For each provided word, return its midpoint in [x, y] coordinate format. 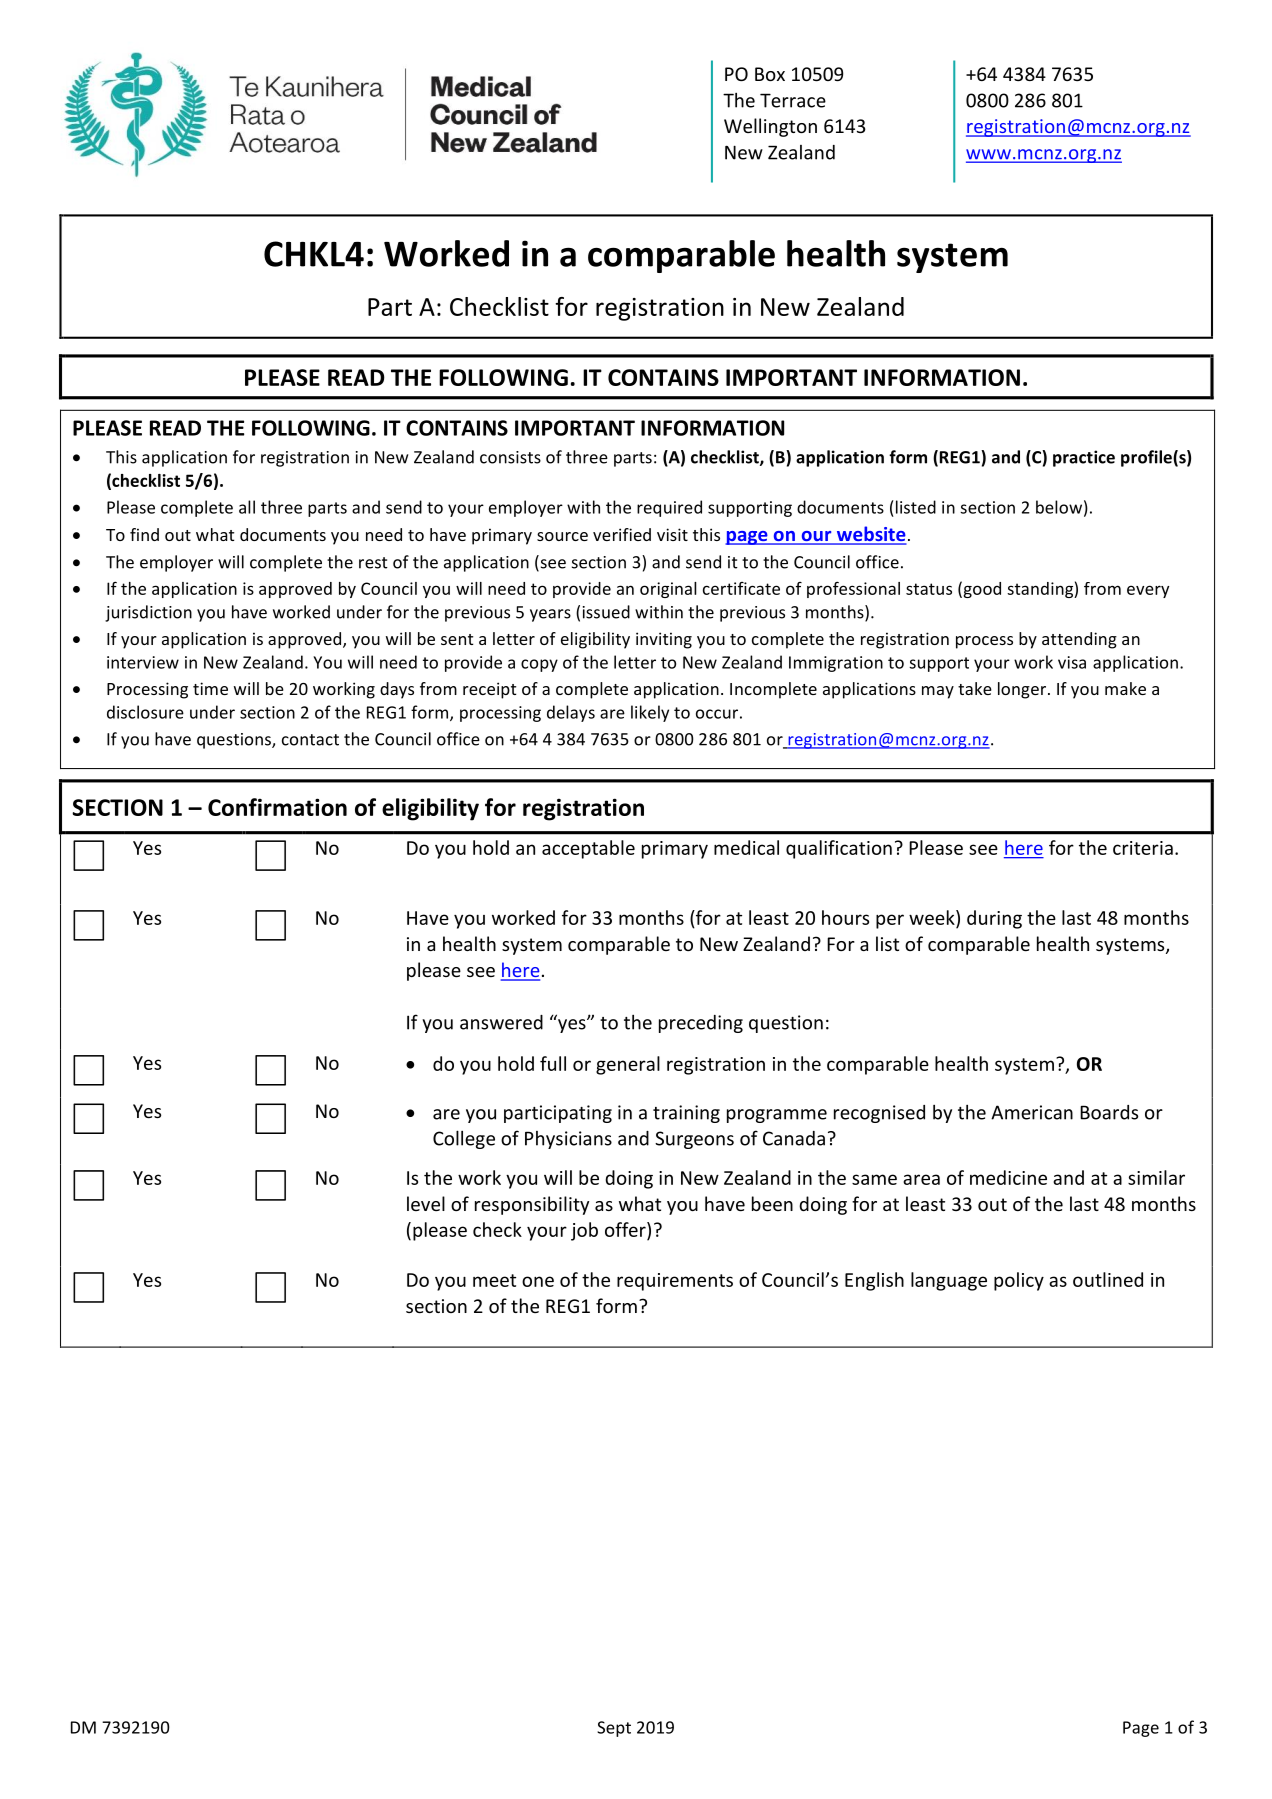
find [144, 534]
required [669, 508]
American [1032, 1112]
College [464, 1139]
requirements [675, 1282]
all [247, 507]
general [628, 1065]
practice [1084, 458]
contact [310, 740]
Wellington [770, 127]
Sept [614, 1729]
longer [1023, 690]
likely [650, 713]
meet [494, 1280]
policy [1019, 1281]
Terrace [793, 100]
